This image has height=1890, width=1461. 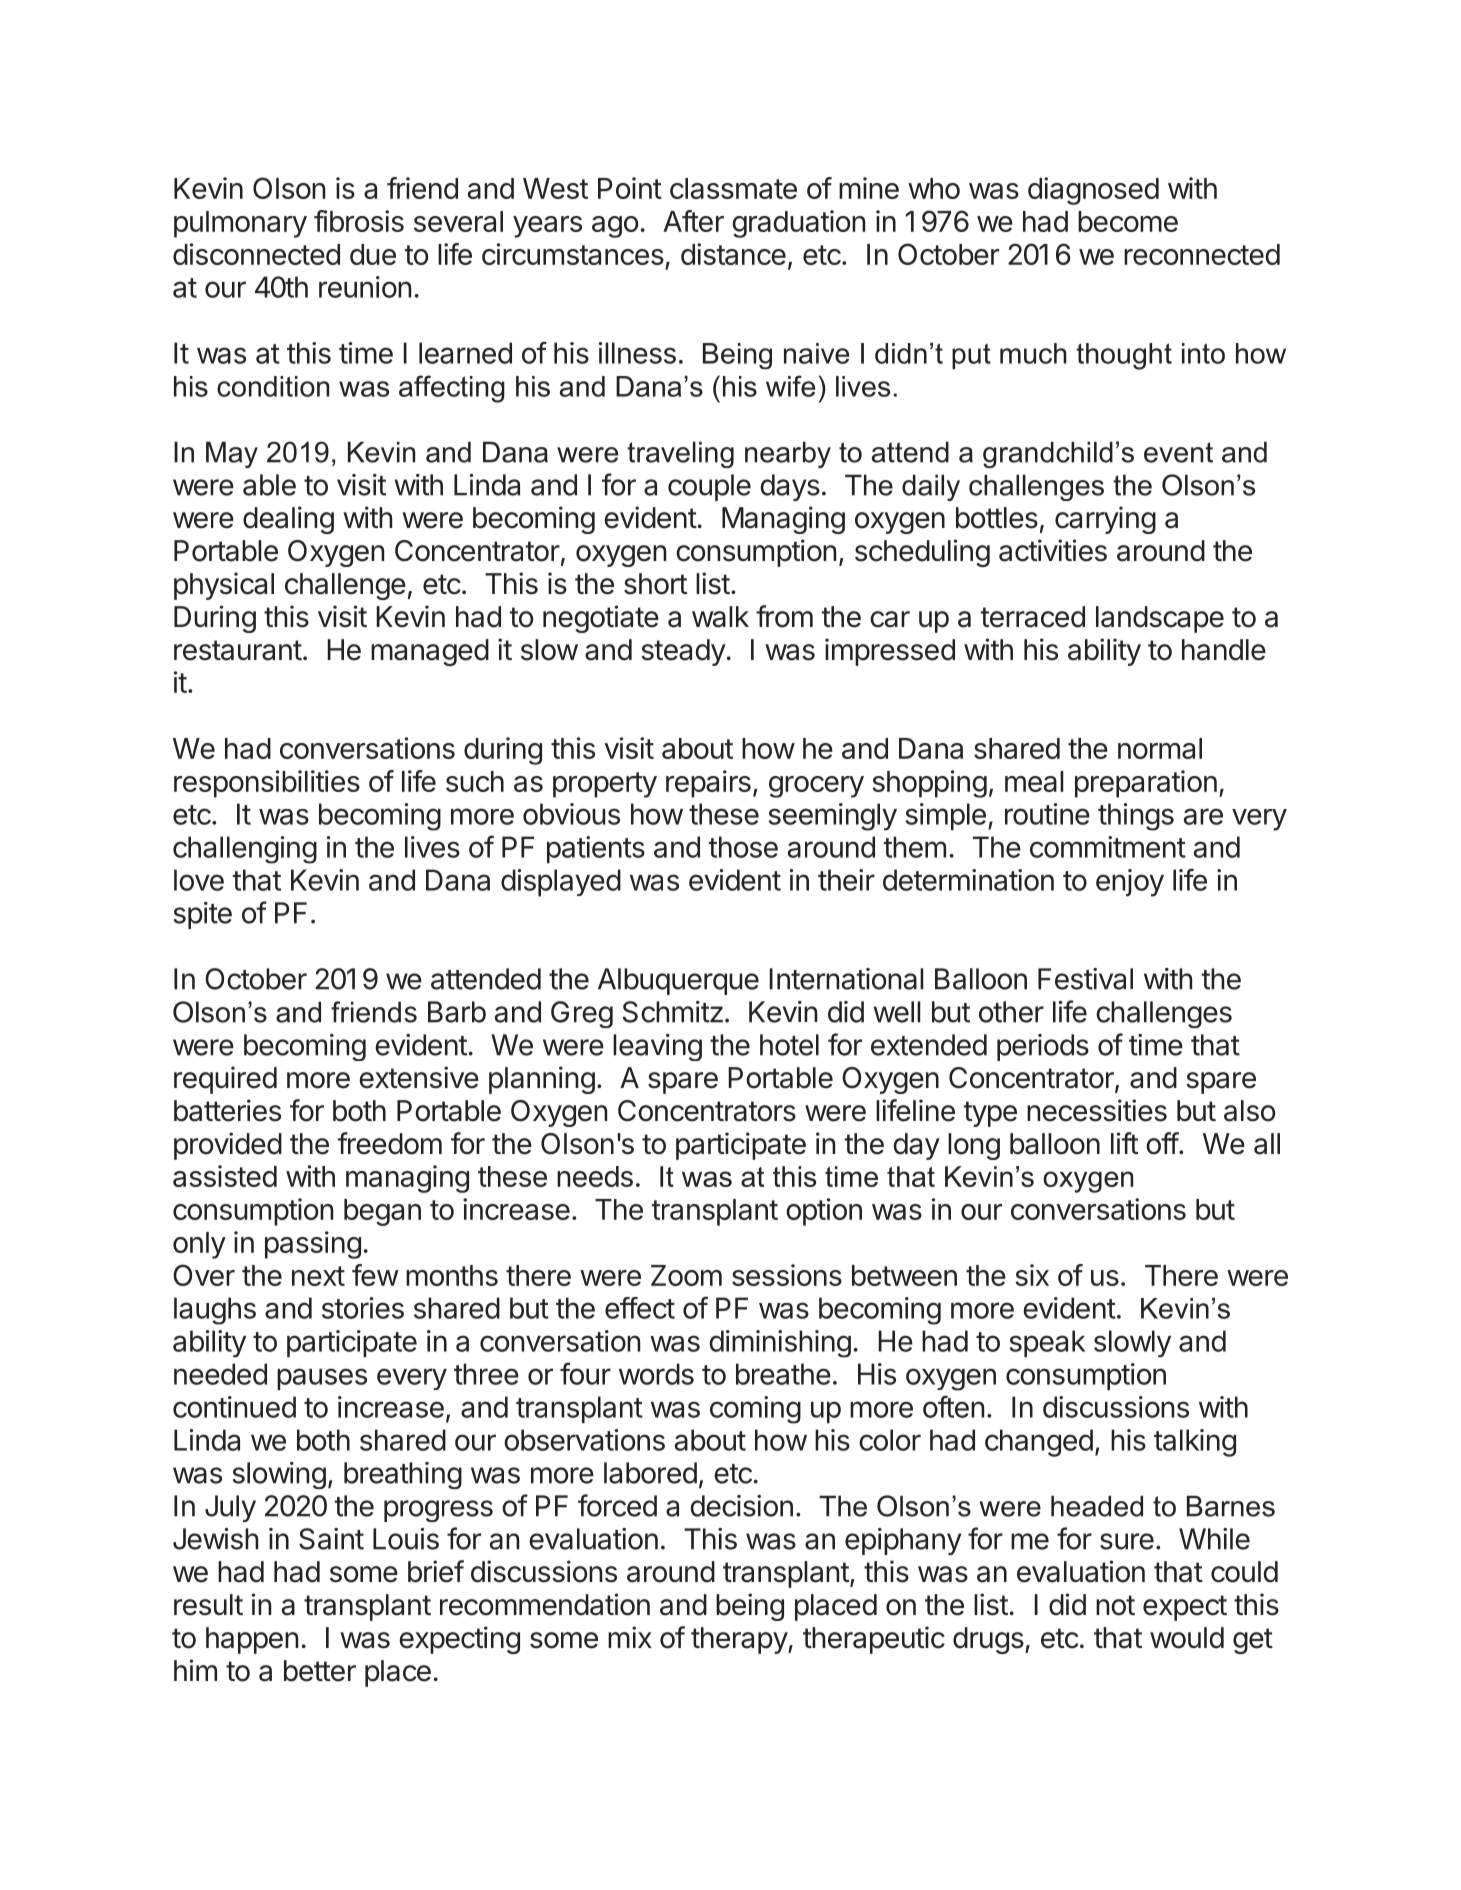 What do you see at coordinates (1097, 1110) in the image?
I see `necessities` at bounding box center [1097, 1110].
